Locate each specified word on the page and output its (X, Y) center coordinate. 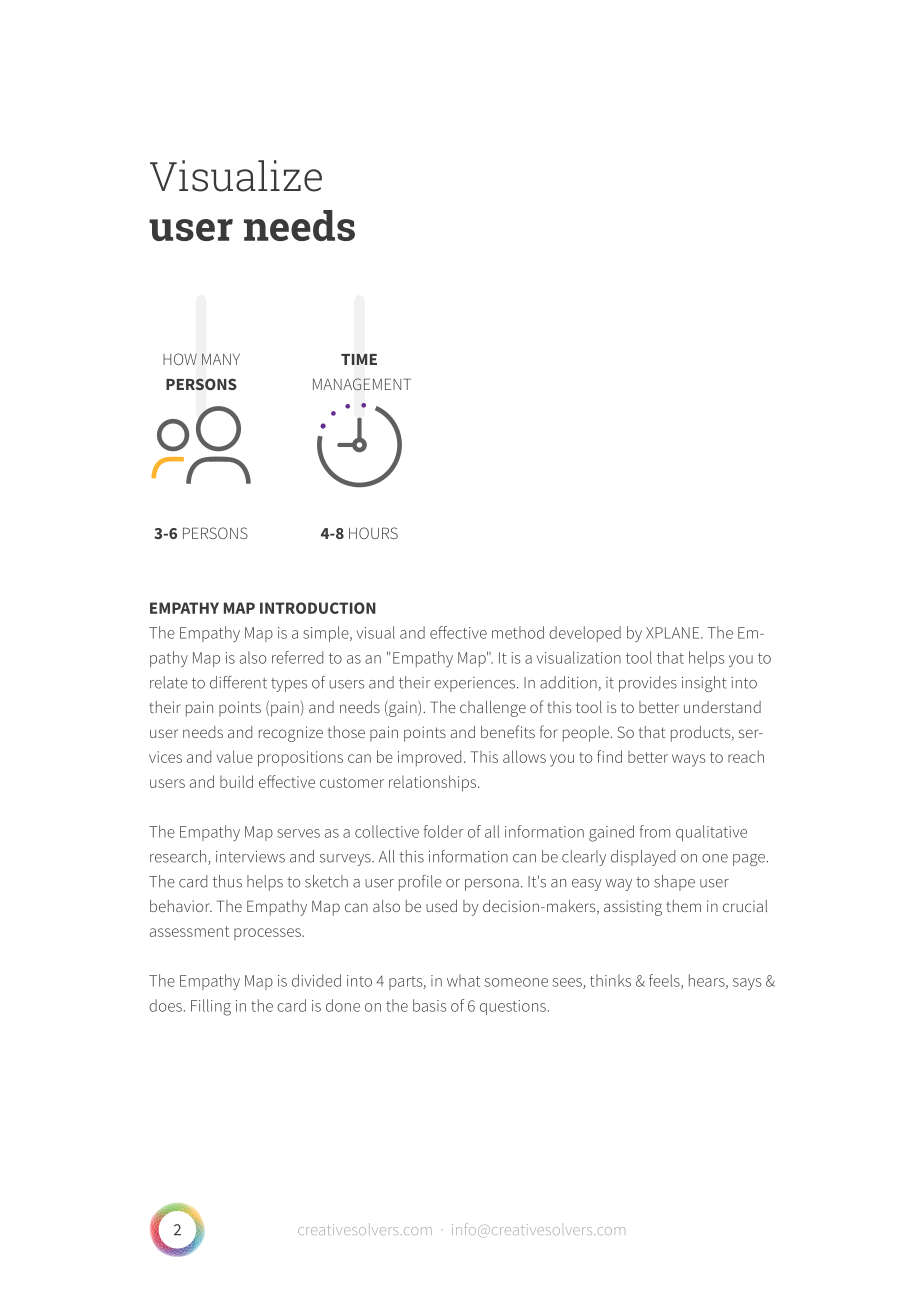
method (518, 632)
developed (585, 634)
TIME (359, 359)
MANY (221, 359)
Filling (211, 1007)
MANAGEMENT (362, 384)
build (236, 781)
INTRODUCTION (318, 608)
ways (689, 760)
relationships (434, 783)
